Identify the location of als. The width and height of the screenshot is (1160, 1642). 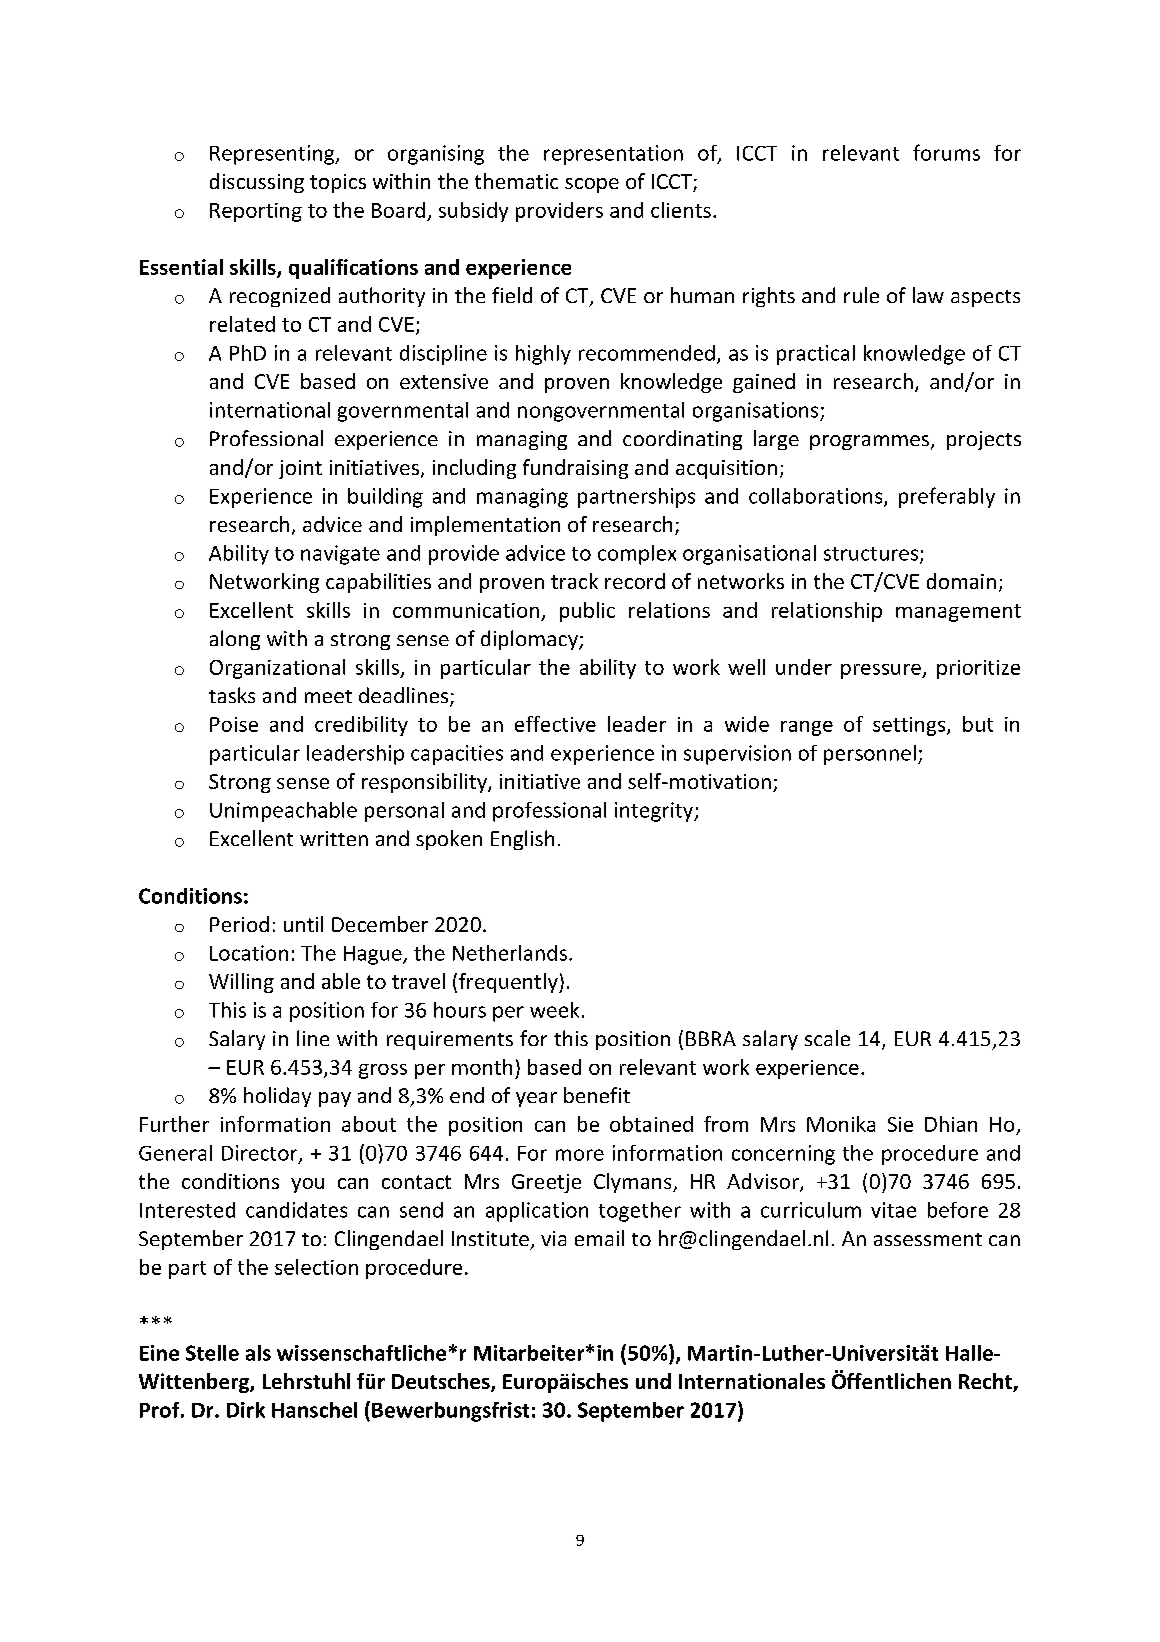
(258, 1353).
